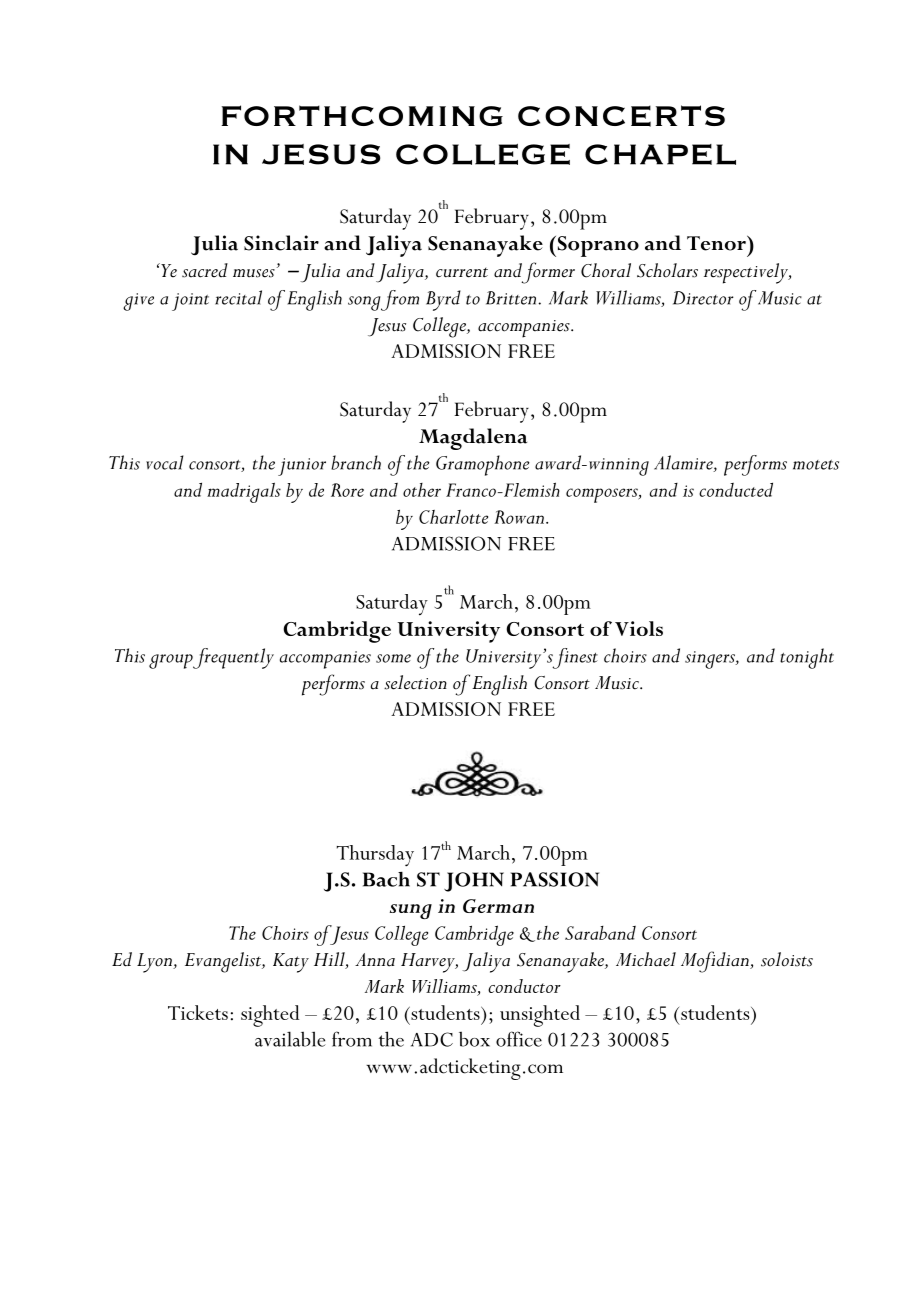 Image resolution: width=924 pixels, height=1308 pixels. What do you see at coordinates (736, 489) in the document?
I see `conducted` at bounding box center [736, 489].
